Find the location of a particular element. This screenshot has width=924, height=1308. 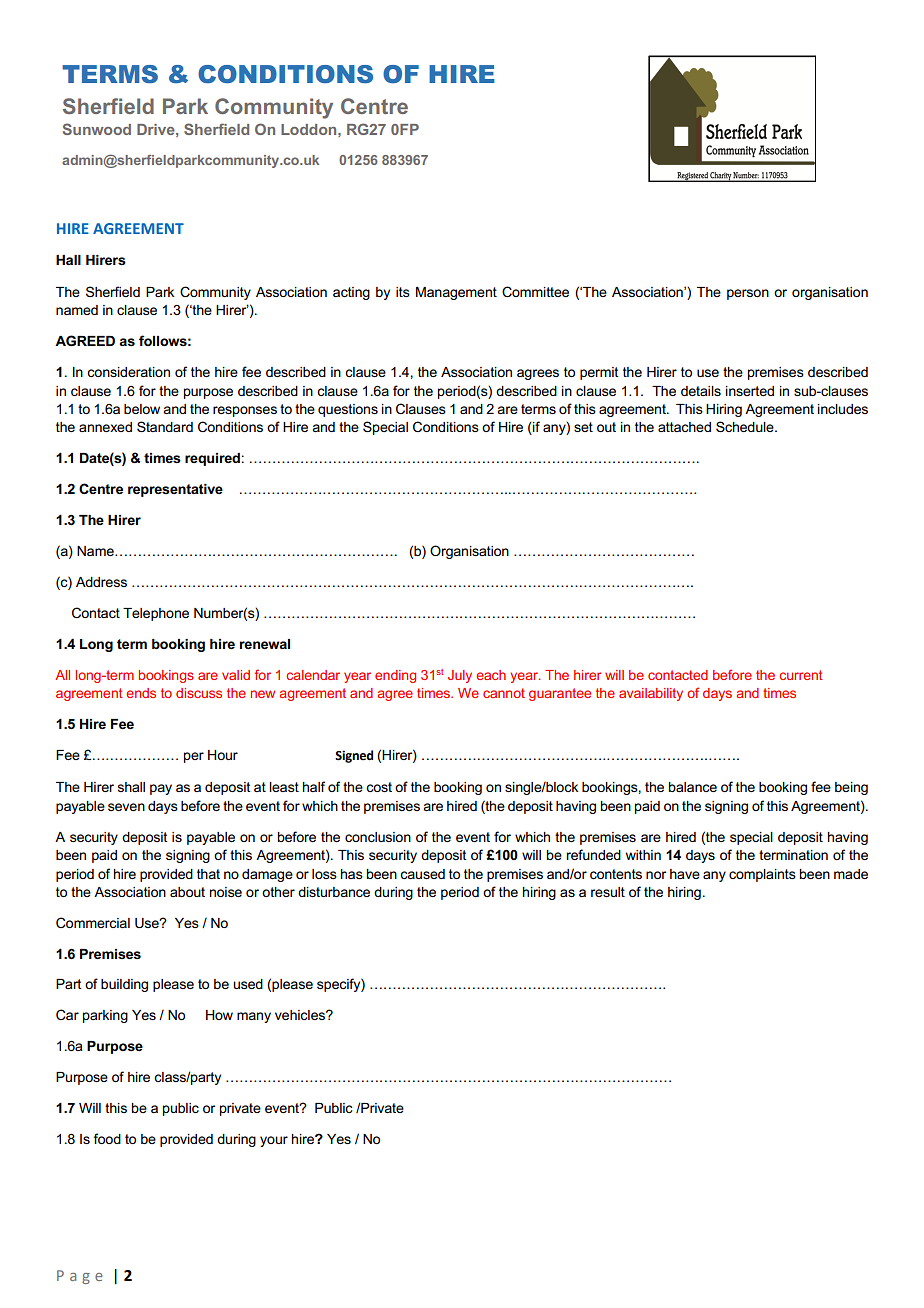

your is located at coordinates (274, 1141).
